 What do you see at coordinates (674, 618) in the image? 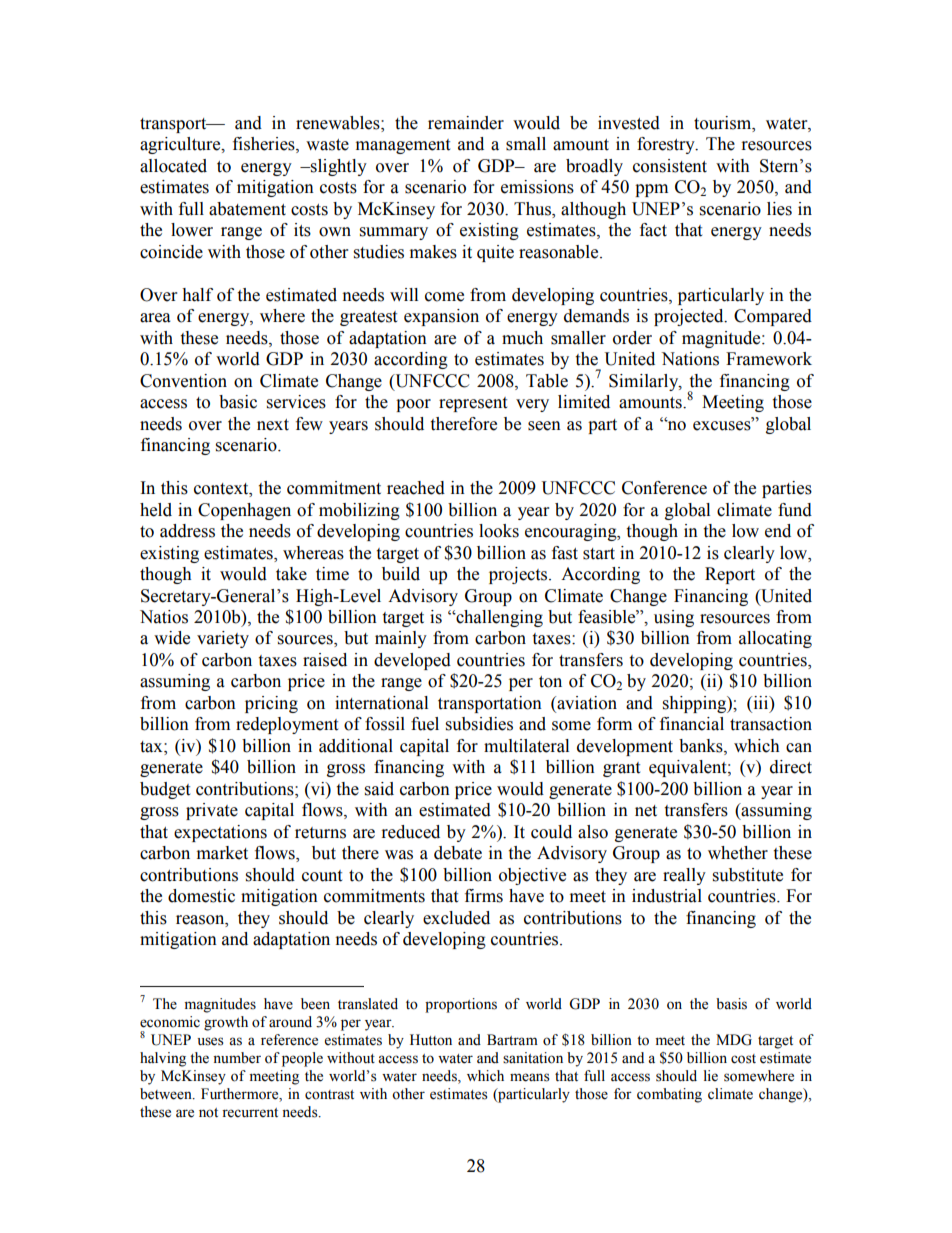
I see `using` at bounding box center [674, 618].
